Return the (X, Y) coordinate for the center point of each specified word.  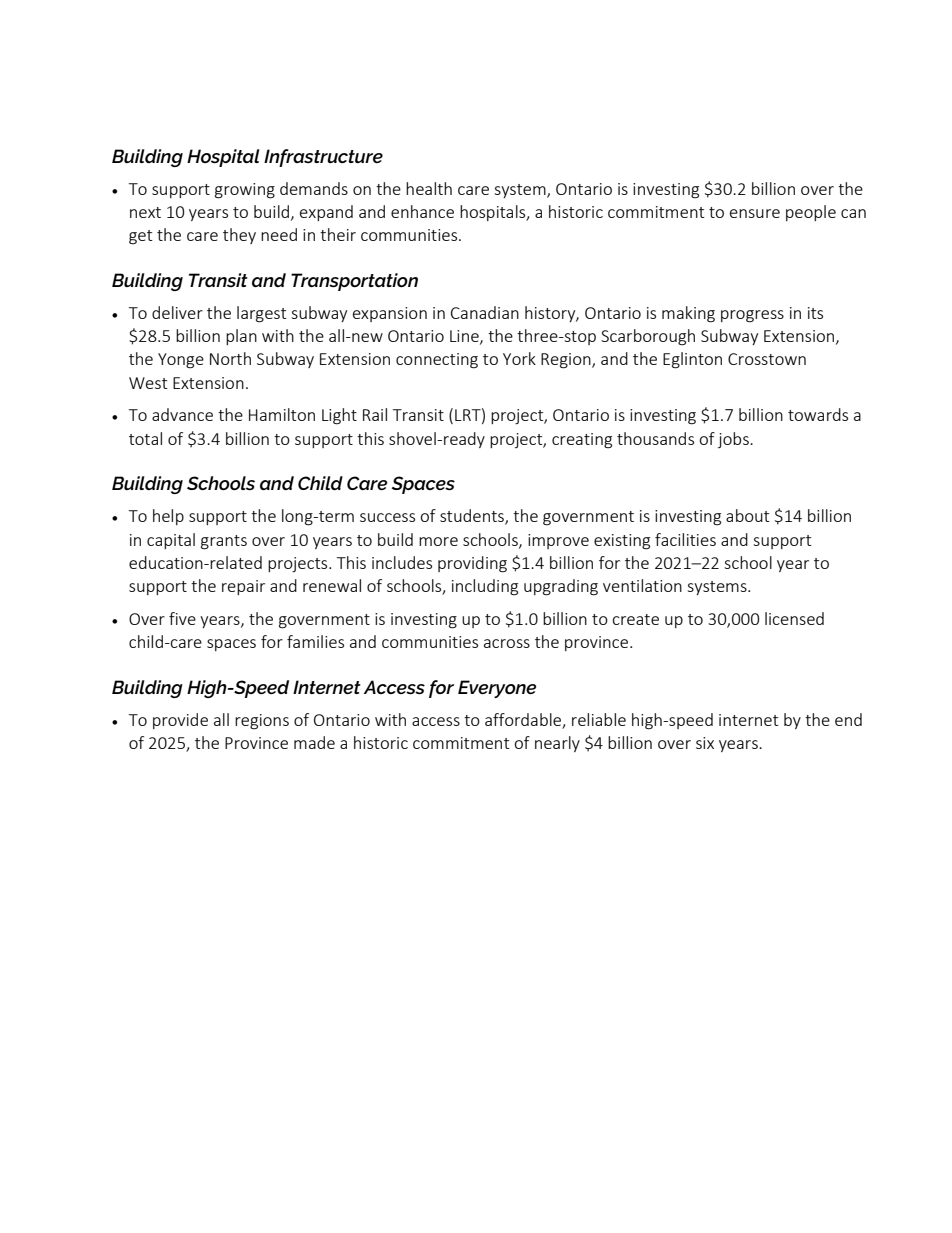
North (230, 358)
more (438, 541)
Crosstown (767, 359)
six (705, 743)
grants (224, 542)
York (519, 358)
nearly (557, 744)
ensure (755, 213)
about (747, 515)
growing (245, 191)
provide (180, 721)
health (429, 188)
